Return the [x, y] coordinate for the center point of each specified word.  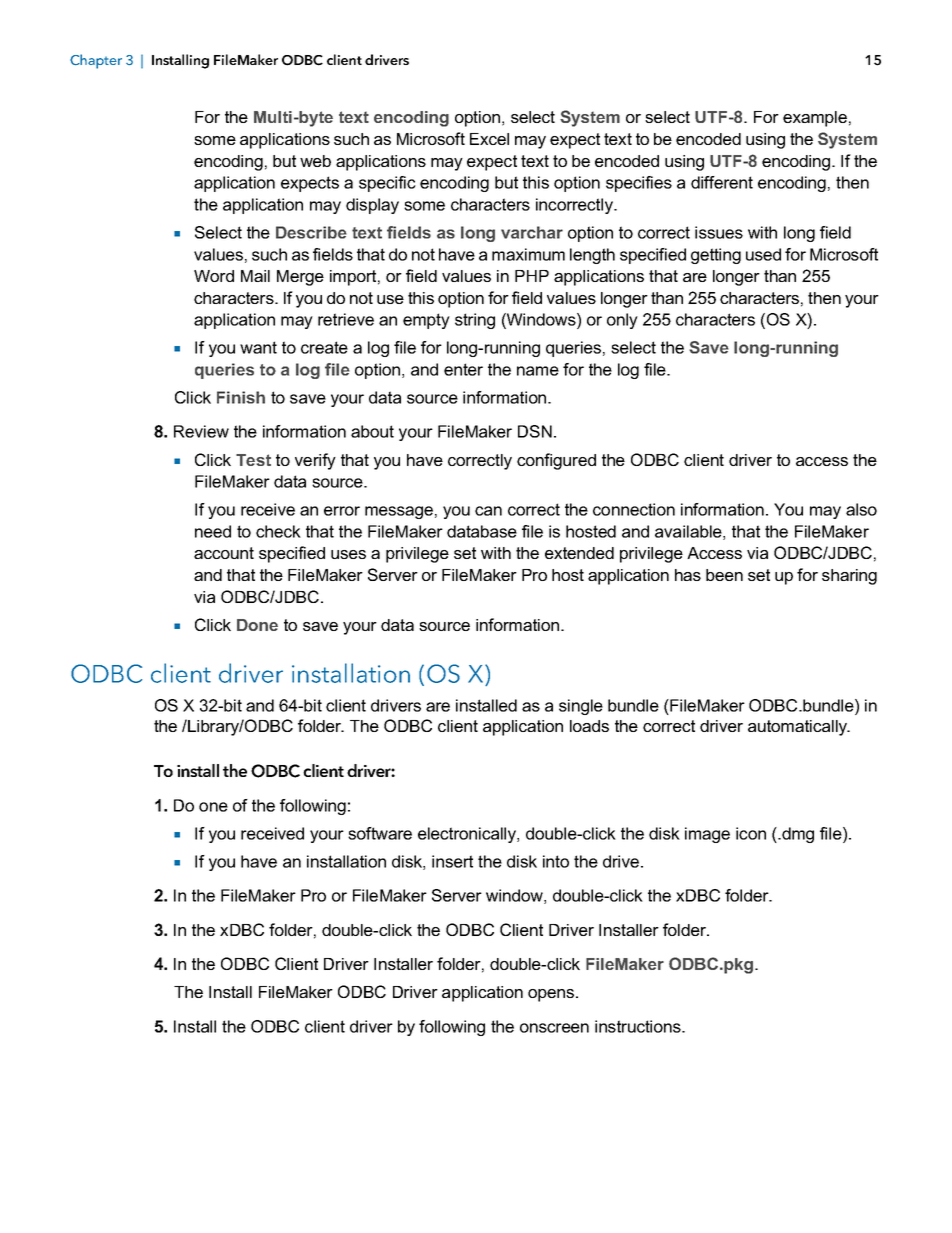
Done [257, 625]
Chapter [96, 61]
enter [463, 369]
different [722, 182]
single [581, 707]
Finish [241, 397]
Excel [489, 139]
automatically [799, 728]
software [380, 833]
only [622, 321]
